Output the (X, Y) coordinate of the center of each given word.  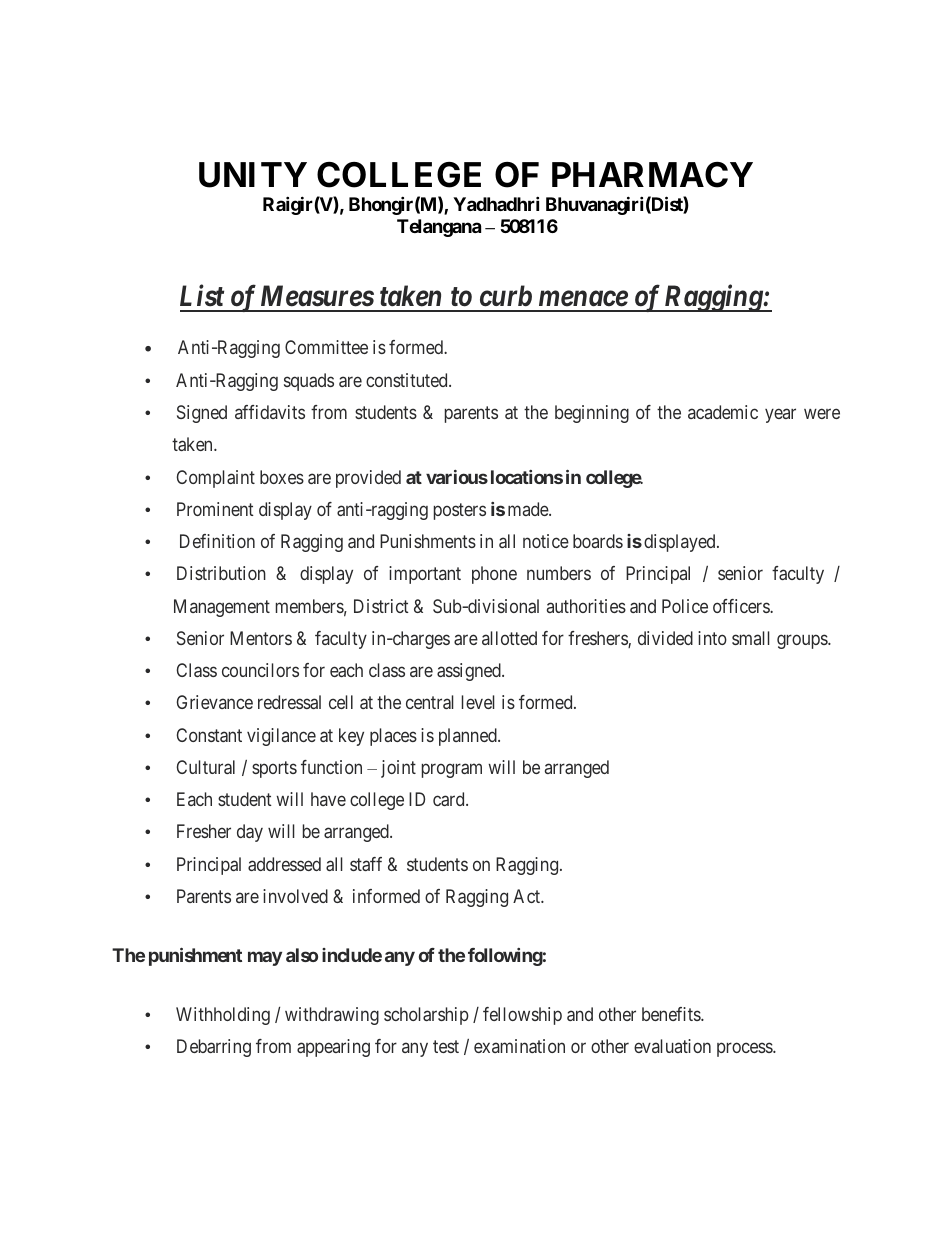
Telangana (439, 228)
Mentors (261, 638)
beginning (592, 414)
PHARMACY (652, 175)
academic (723, 412)
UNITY (253, 175)
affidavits (270, 412)
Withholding (223, 1016)
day (250, 833)
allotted (509, 638)
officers (742, 606)
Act (528, 896)
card (450, 799)
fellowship (522, 1016)
